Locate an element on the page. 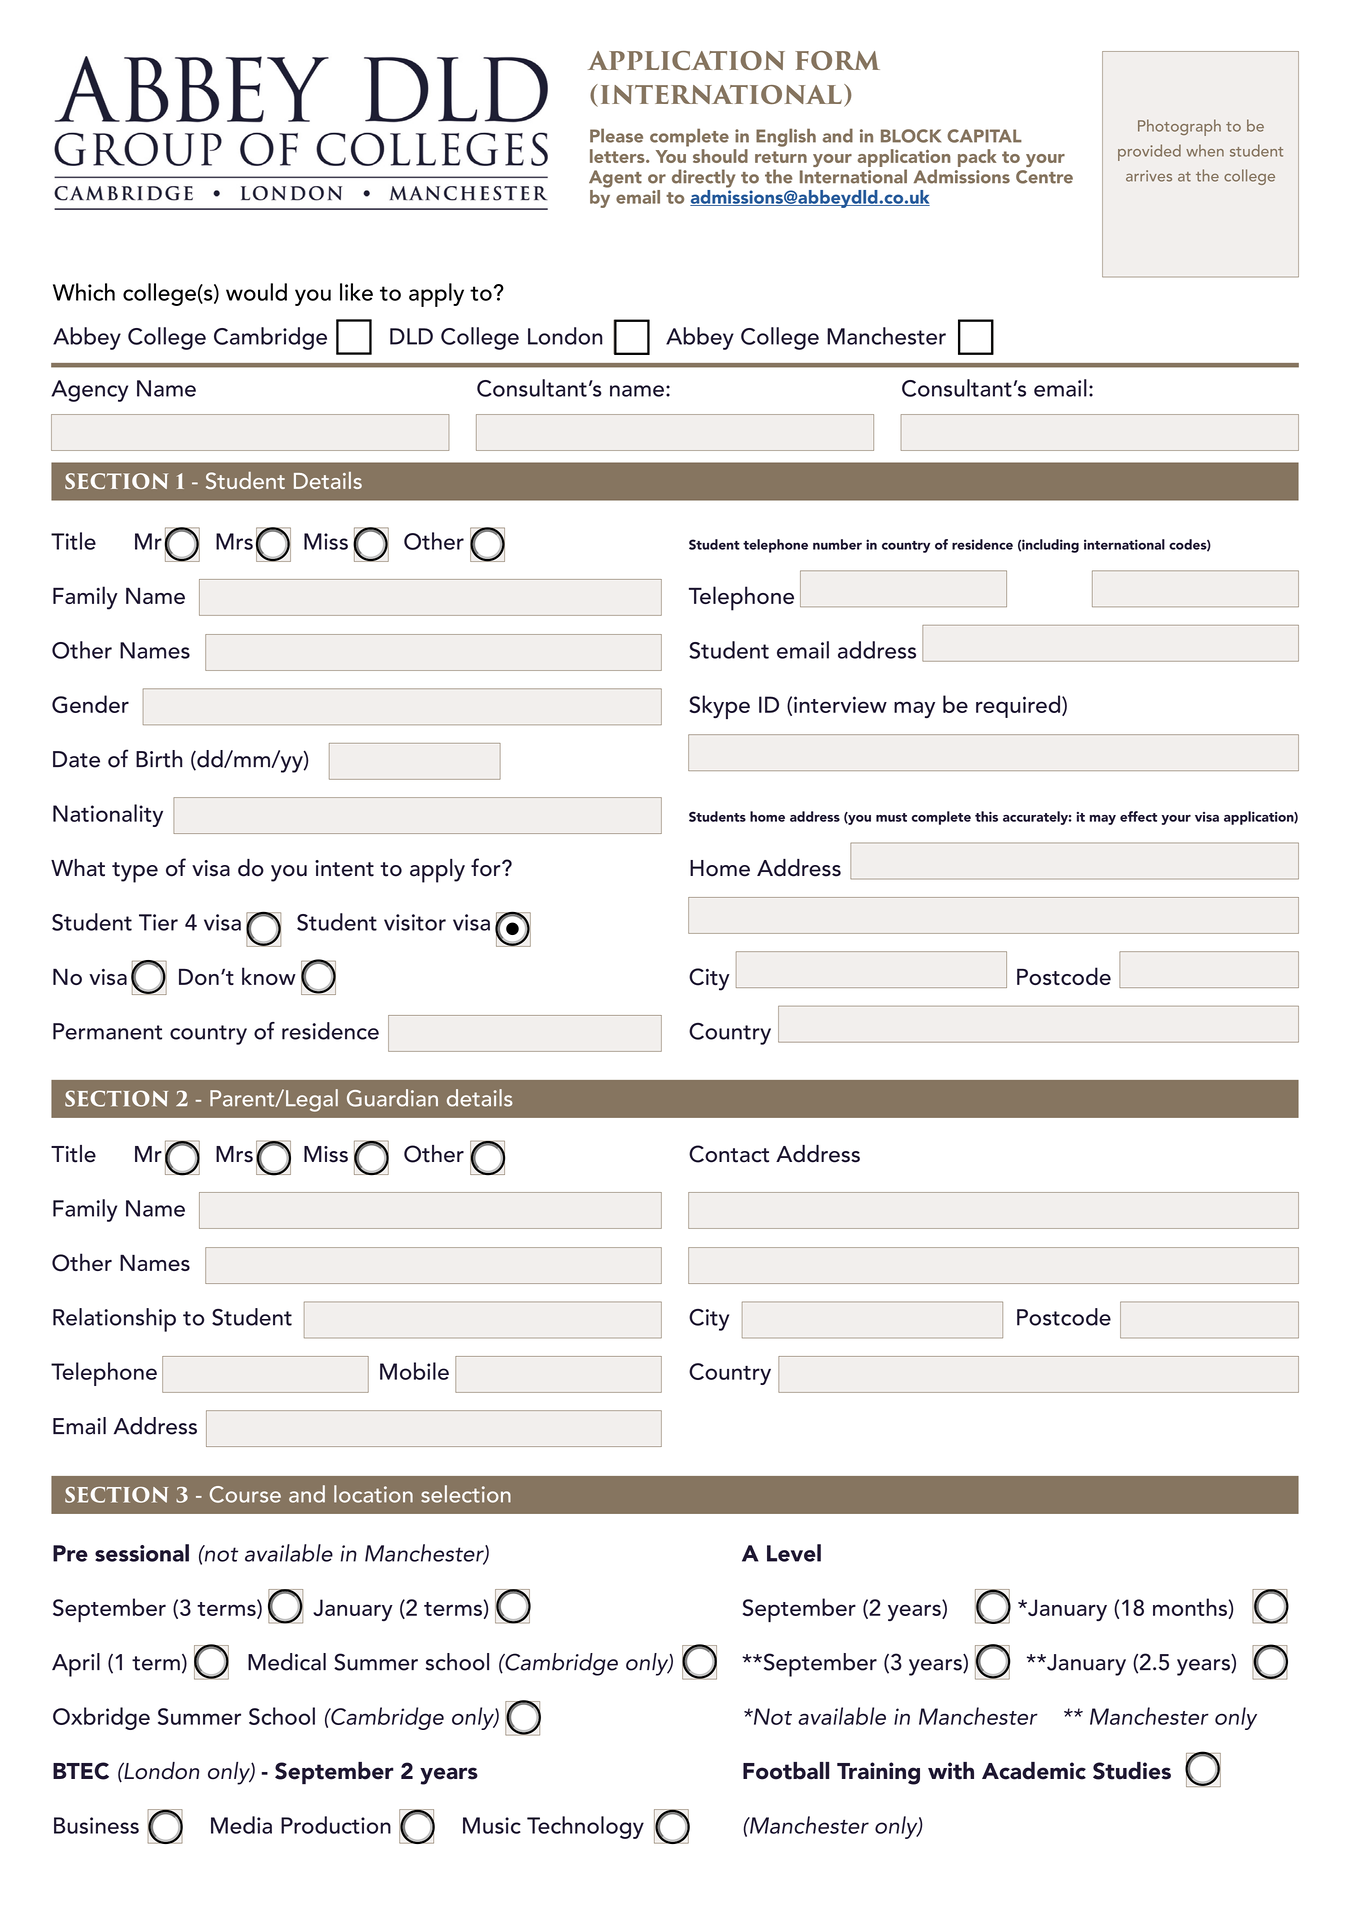  would is located at coordinates (256, 292).
